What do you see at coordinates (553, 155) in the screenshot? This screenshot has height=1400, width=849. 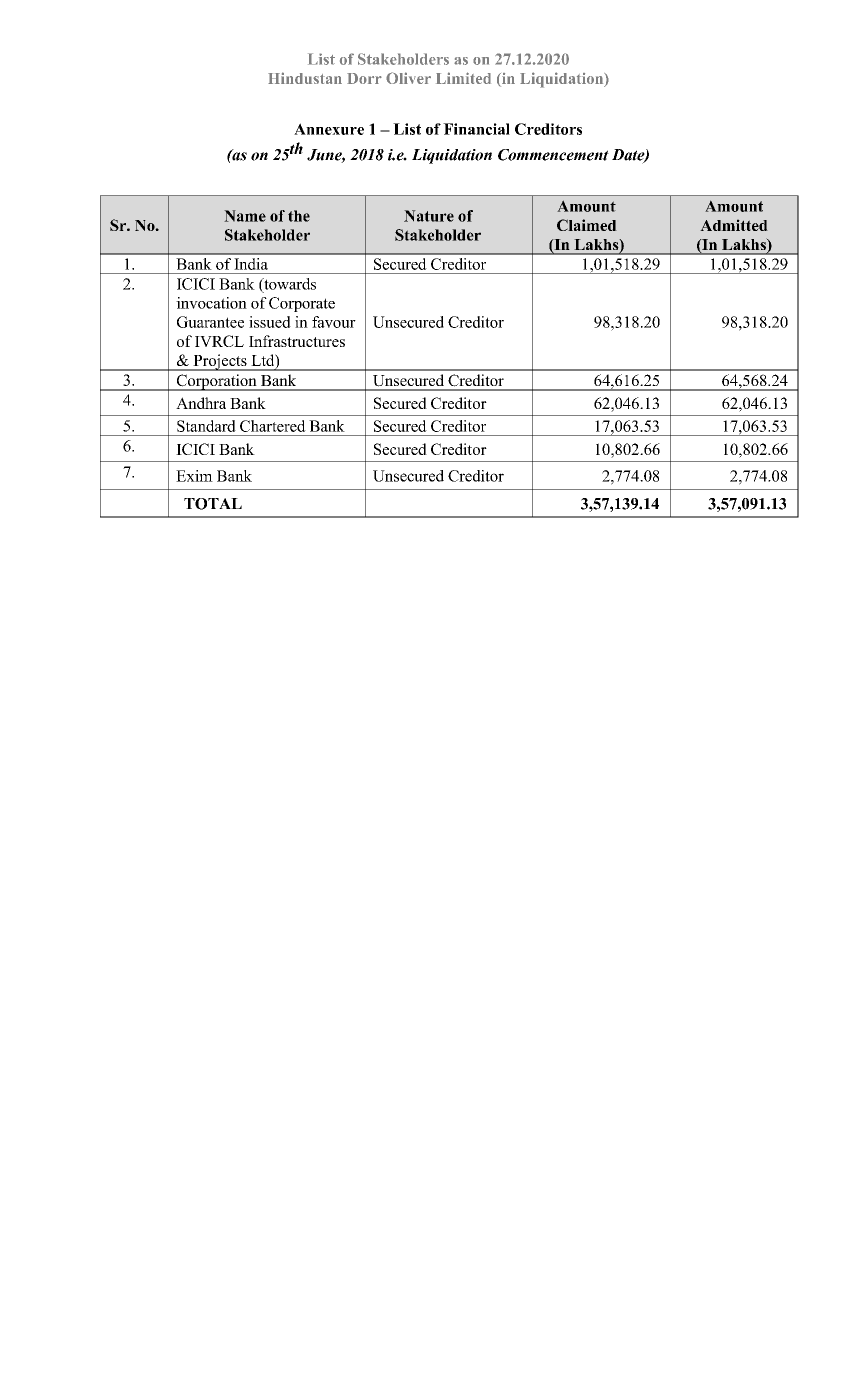 I see `Commencement` at bounding box center [553, 155].
